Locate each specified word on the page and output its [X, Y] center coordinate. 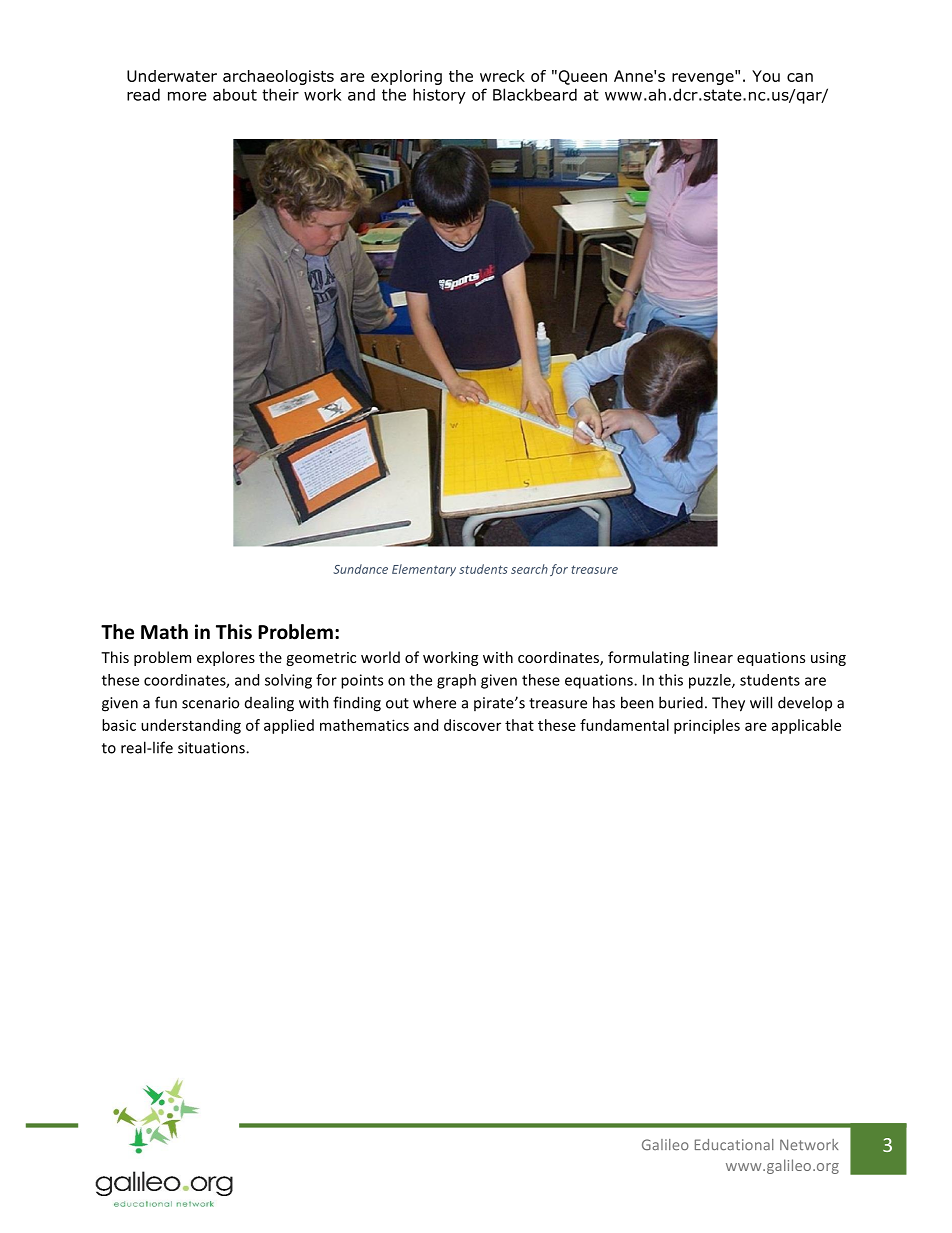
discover [472, 725]
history [439, 96]
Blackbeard [535, 94]
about [235, 94]
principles [707, 726]
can [800, 77]
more [187, 96]
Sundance [360, 569]
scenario [210, 703]
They [728, 704]
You [766, 76]
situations [212, 748]
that [519, 725]
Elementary [424, 570]
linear [713, 657]
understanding [191, 726]
